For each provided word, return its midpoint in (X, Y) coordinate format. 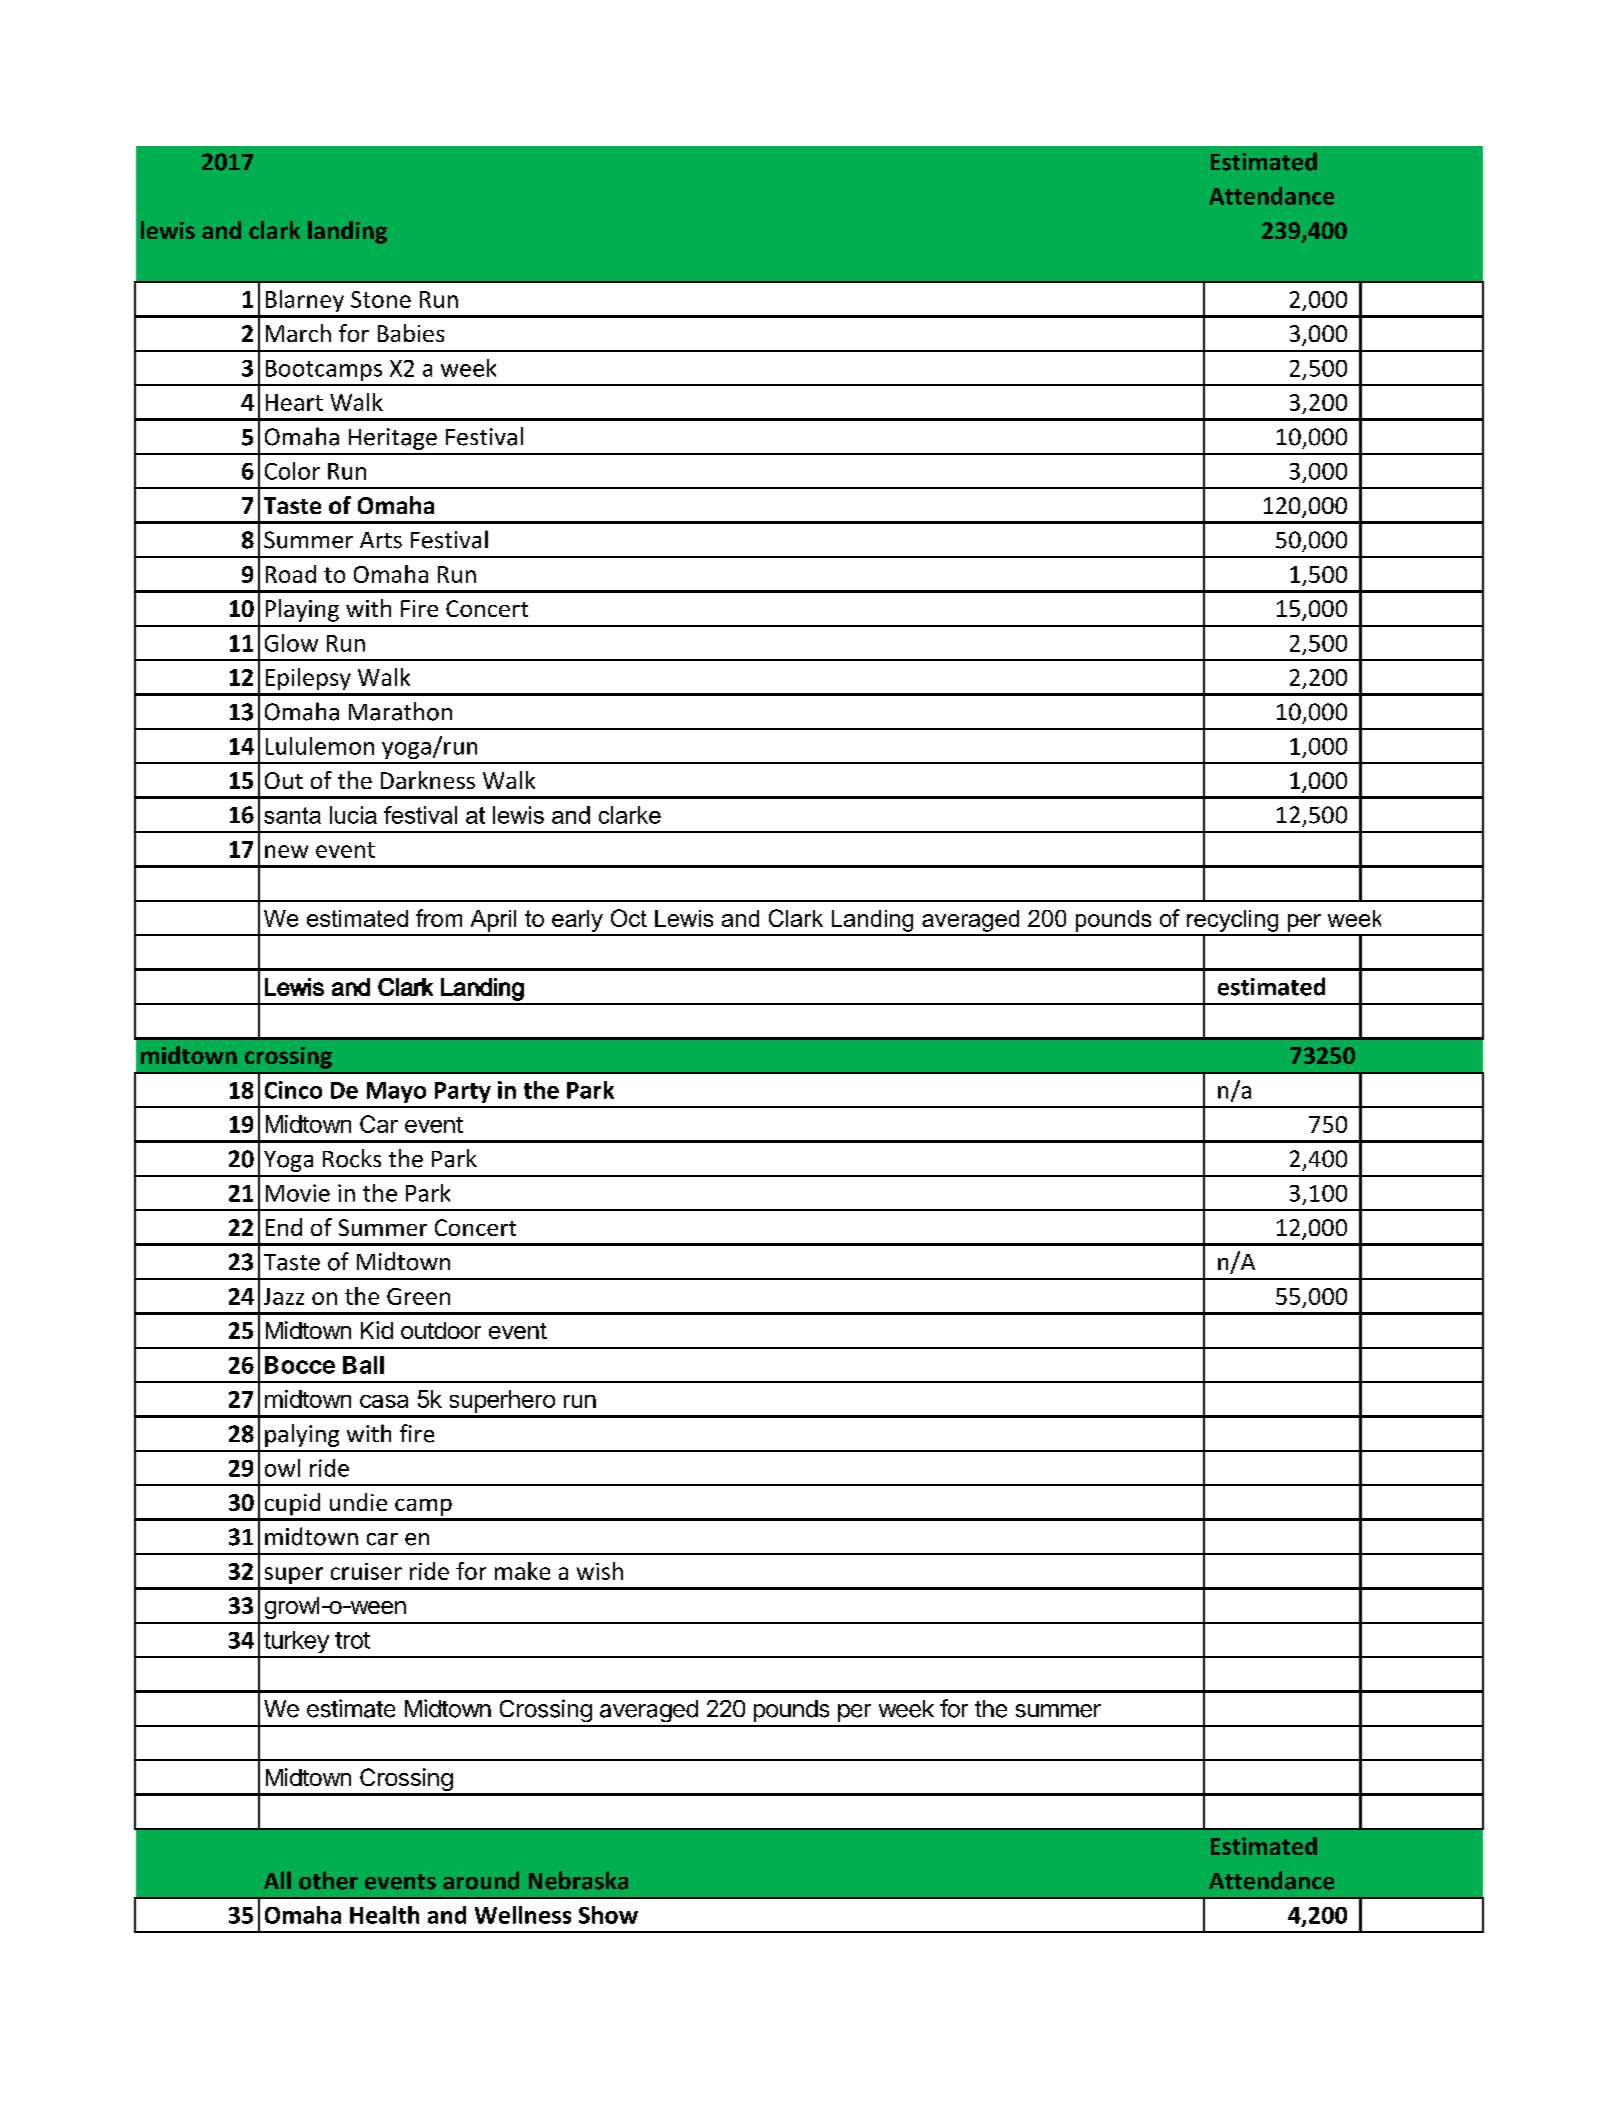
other (328, 1880)
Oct (629, 918)
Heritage (393, 439)
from (439, 918)
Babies (411, 333)
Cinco (293, 1090)
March (298, 333)
